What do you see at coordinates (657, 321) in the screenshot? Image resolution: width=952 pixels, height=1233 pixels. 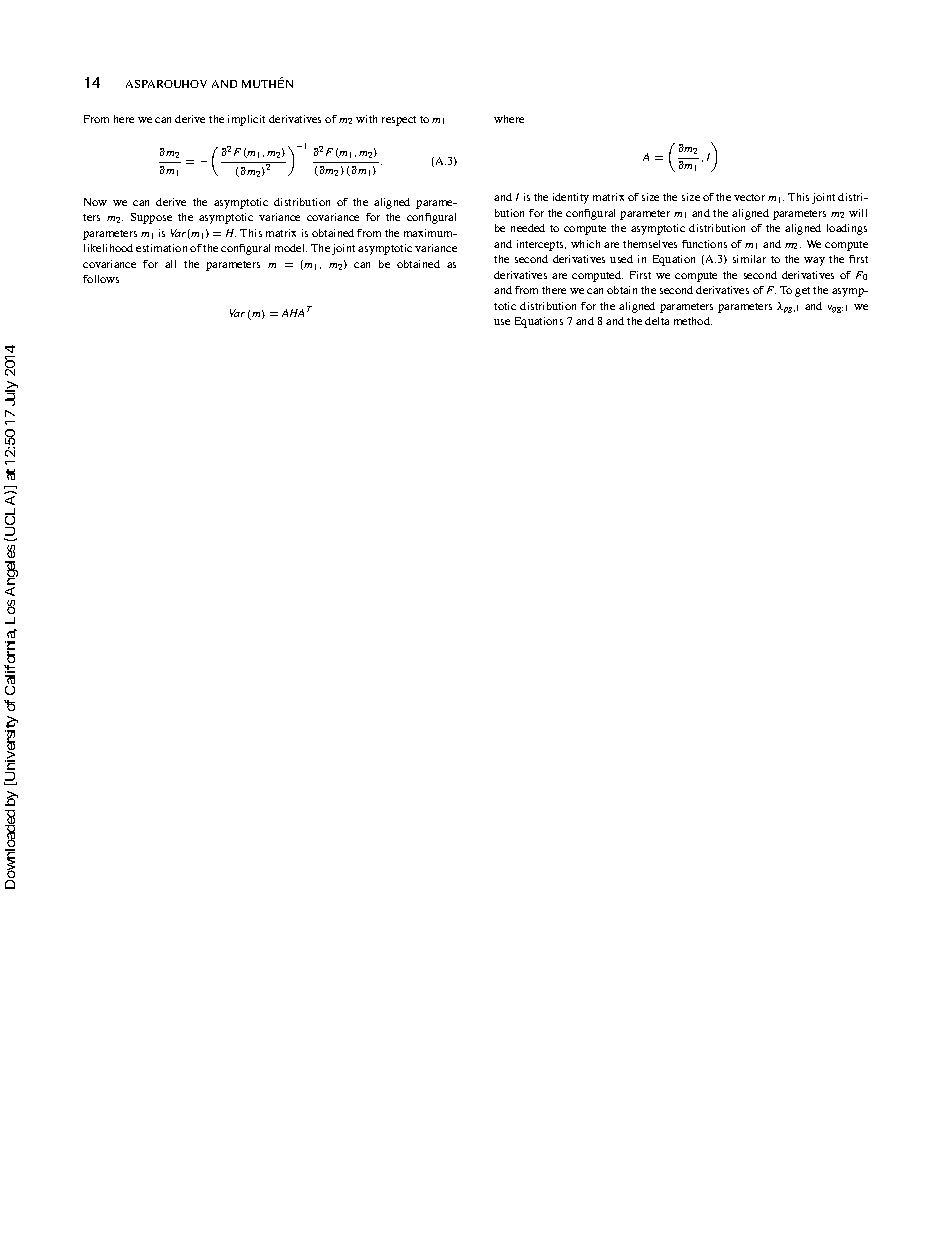 I see `delta` at bounding box center [657, 321].
